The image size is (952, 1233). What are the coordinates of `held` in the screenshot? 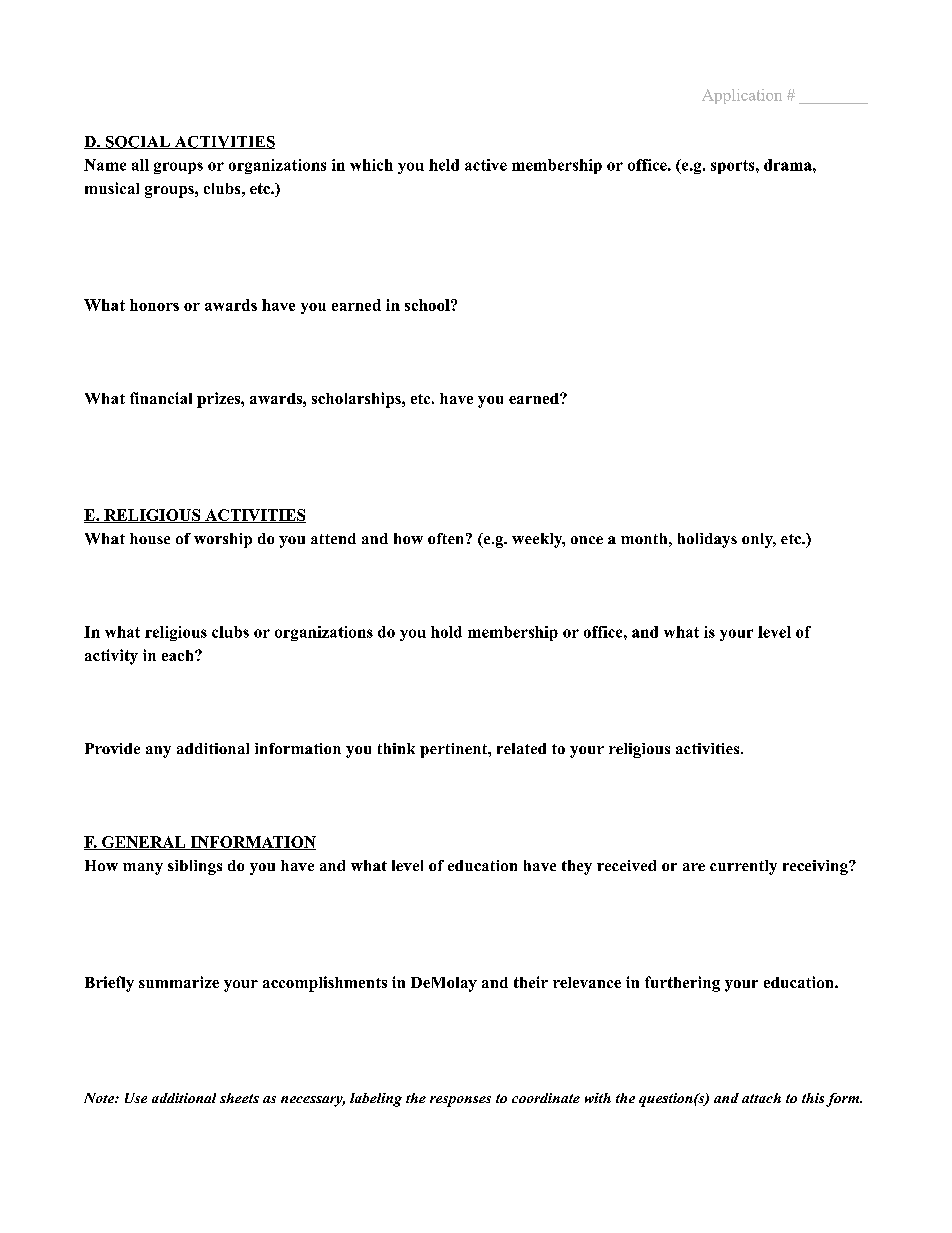 It's located at (444, 165).
